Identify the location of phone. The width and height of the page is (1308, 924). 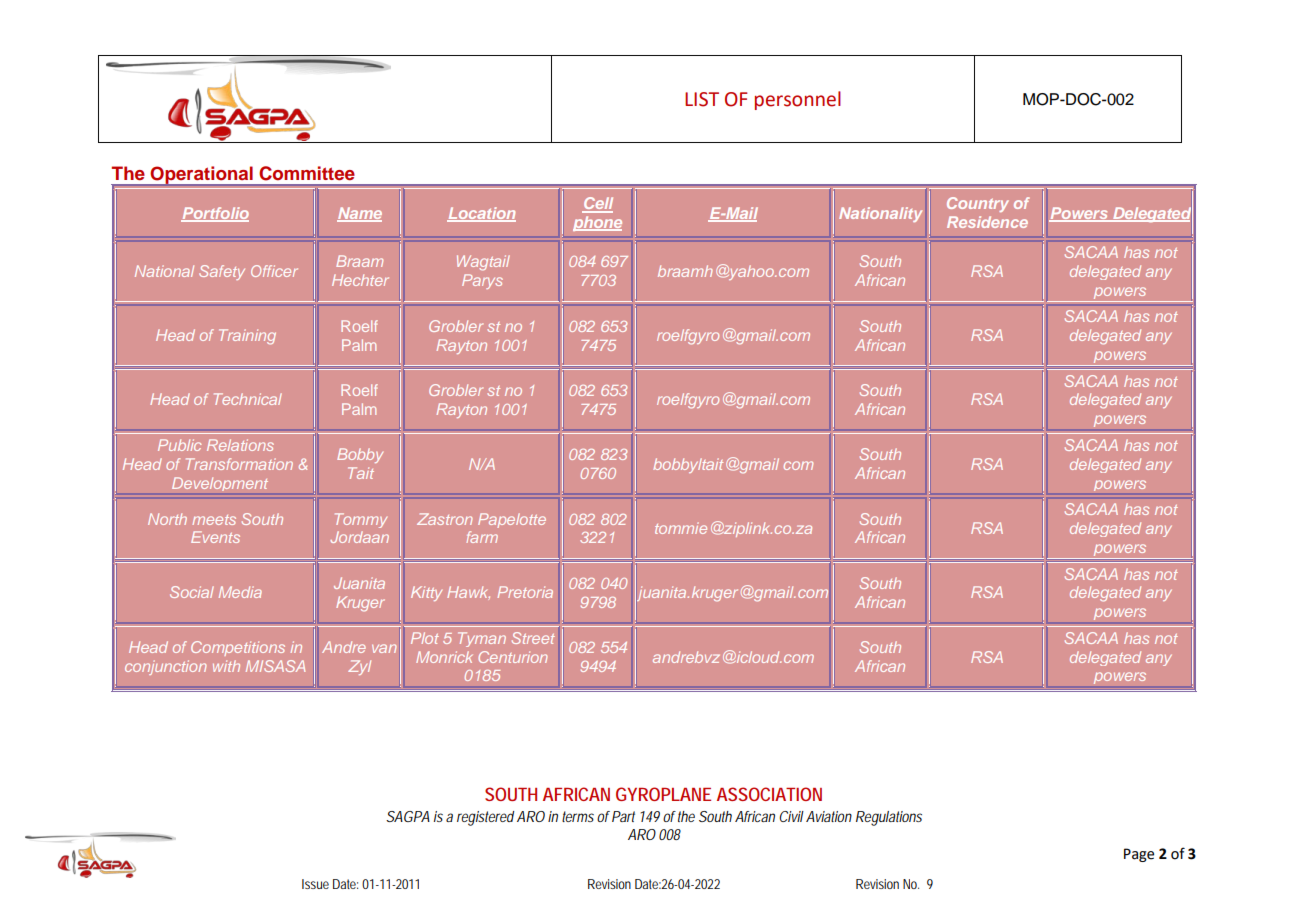
(597, 223).
